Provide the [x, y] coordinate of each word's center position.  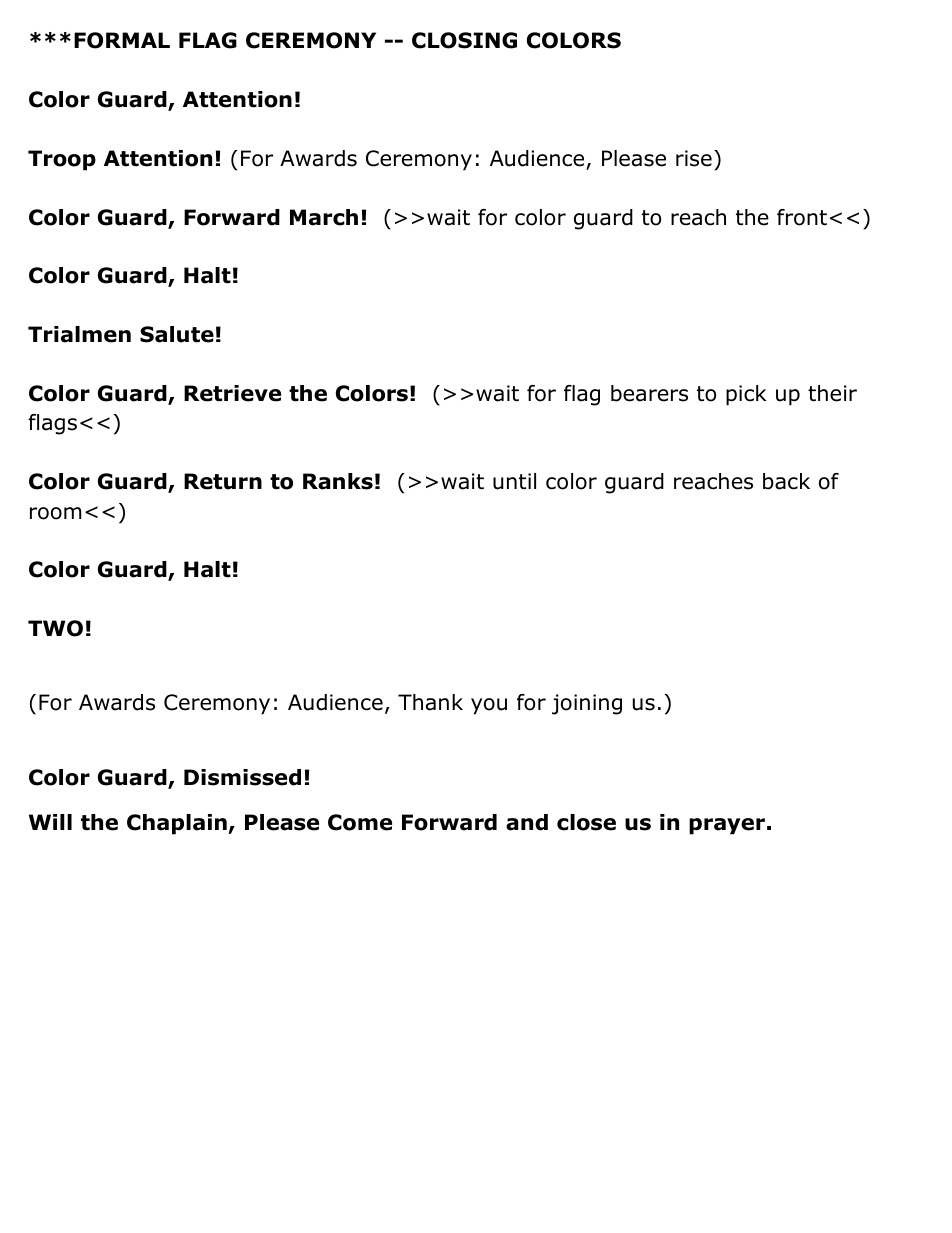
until [514, 481]
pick [746, 395]
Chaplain [178, 824]
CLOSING [464, 40]
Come [360, 822]
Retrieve [232, 393]
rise [694, 158]
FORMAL [122, 40]
